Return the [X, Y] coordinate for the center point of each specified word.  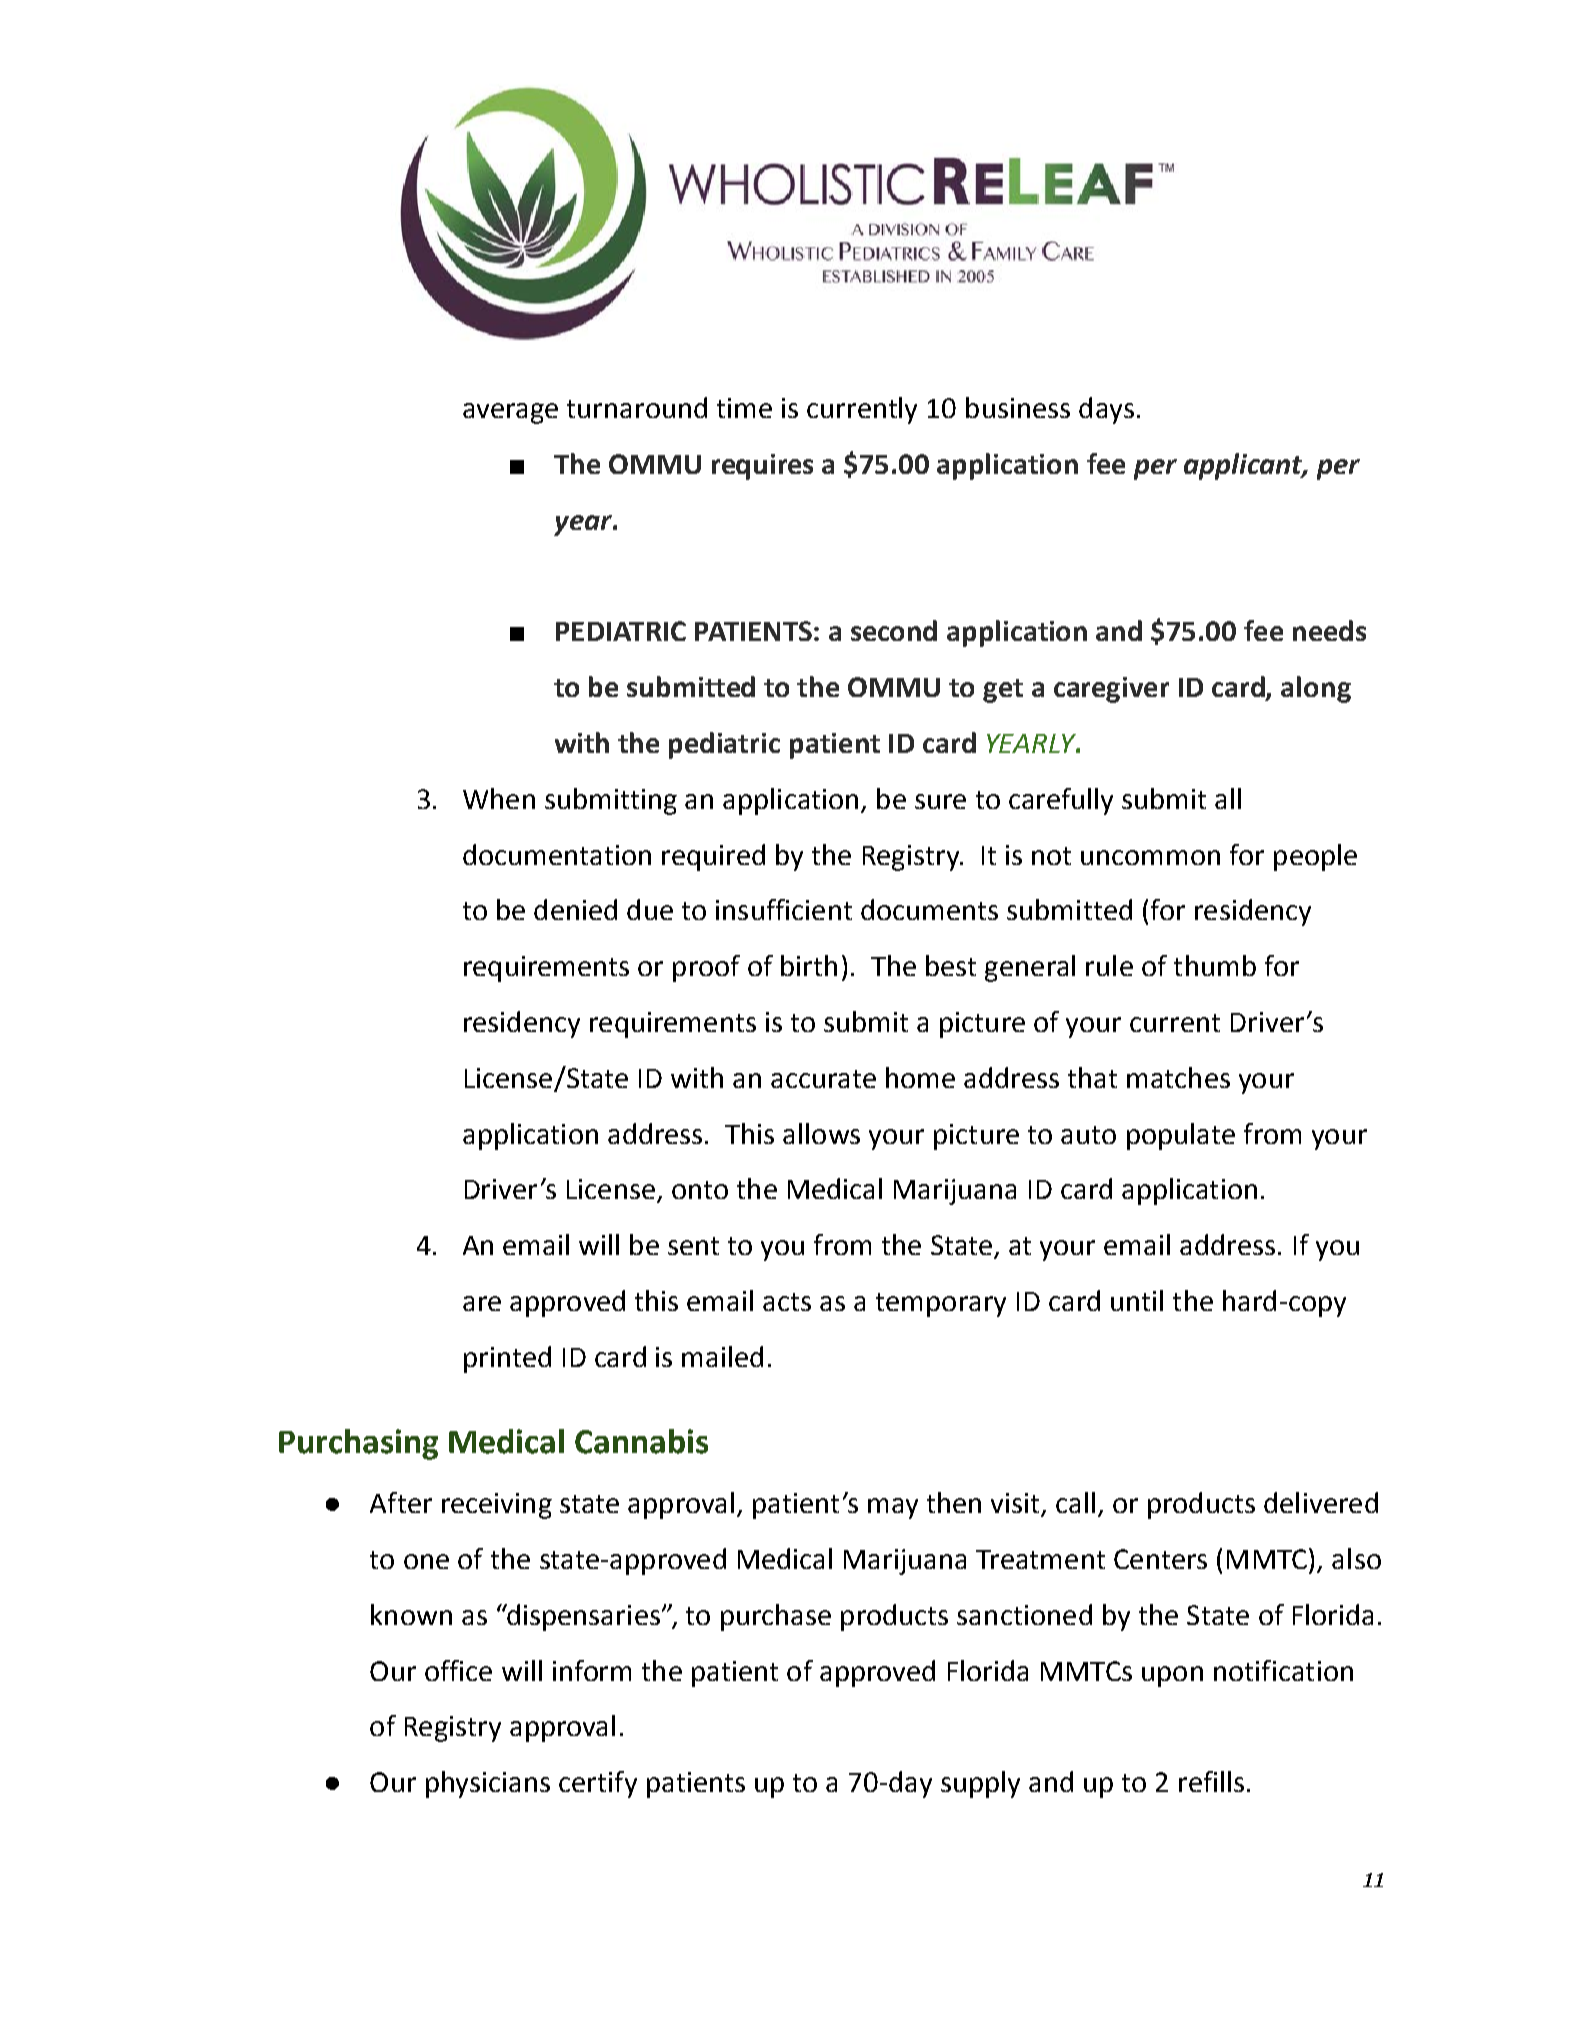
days [1106, 410]
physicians [488, 1784]
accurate [823, 1079]
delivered [1321, 1502]
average [510, 413]
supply [980, 1784]
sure [940, 801]
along [1316, 689]
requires [762, 467]
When [499, 798]
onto [700, 1190]
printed [507, 1359]
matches [1178, 1077]
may [893, 1508]
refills [1211, 1781]
